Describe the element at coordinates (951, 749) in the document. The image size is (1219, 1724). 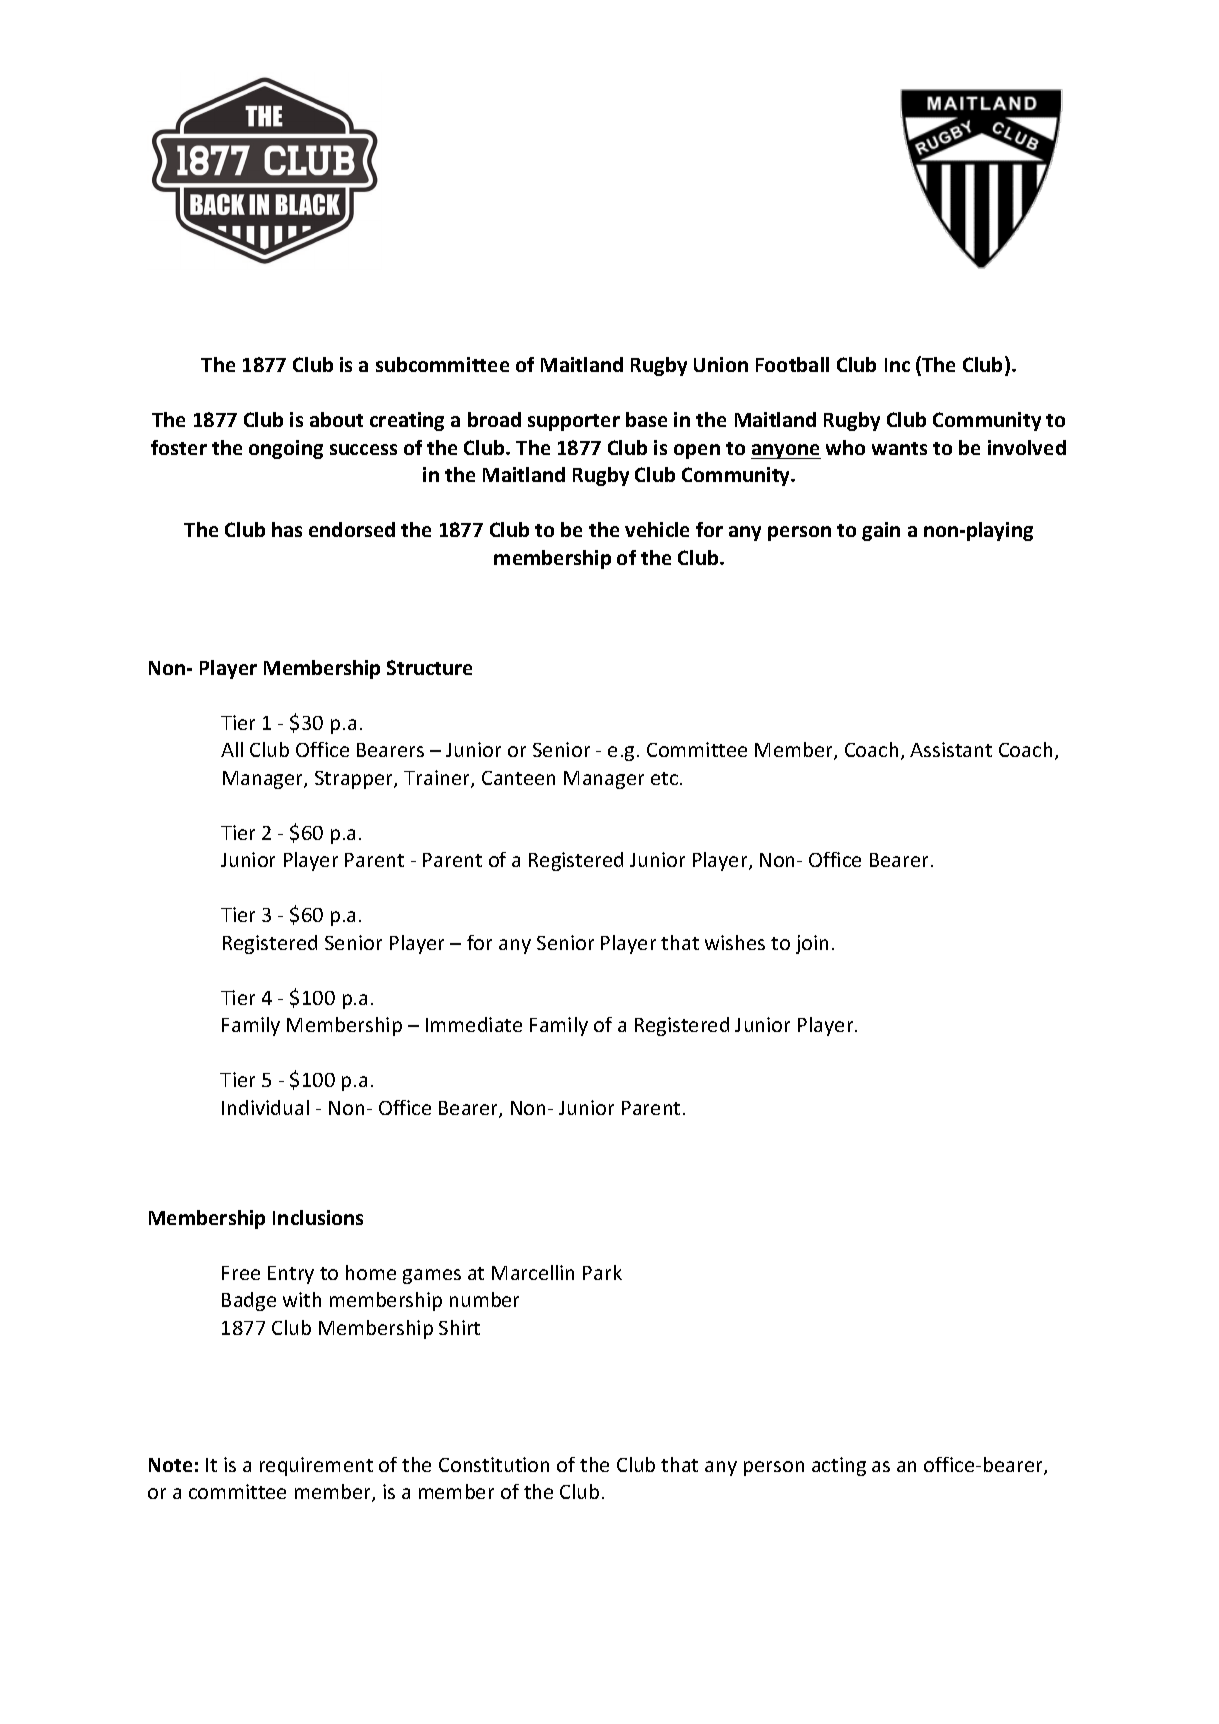
I see `Assistant` at that location.
